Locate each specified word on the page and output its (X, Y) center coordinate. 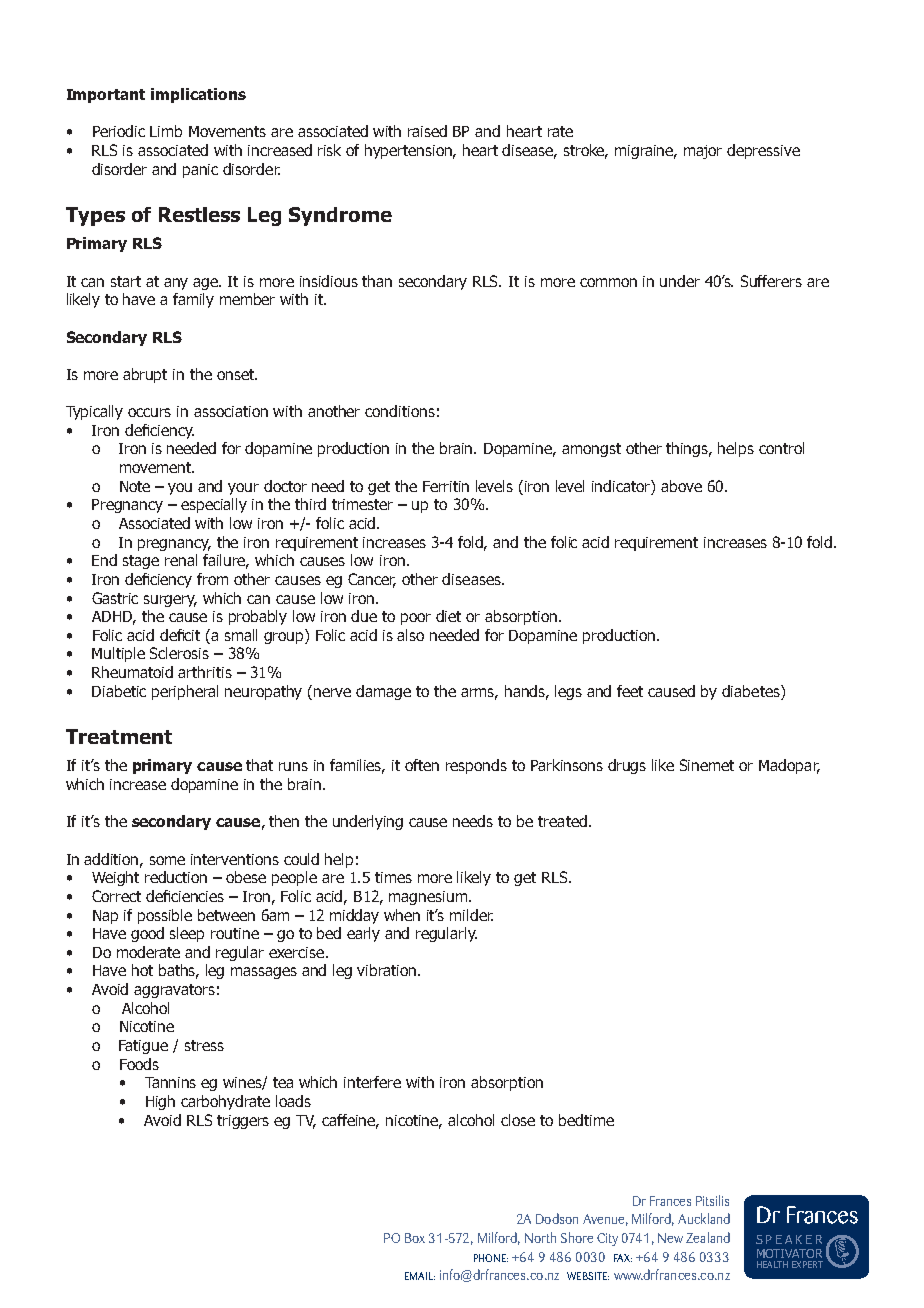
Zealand (708, 1237)
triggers (243, 1122)
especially (214, 505)
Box (415, 1238)
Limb (166, 131)
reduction (176, 877)
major (703, 152)
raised (427, 131)
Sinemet (707, 765)
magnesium (428, 898)
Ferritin (446, 486)
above (681, 486)
